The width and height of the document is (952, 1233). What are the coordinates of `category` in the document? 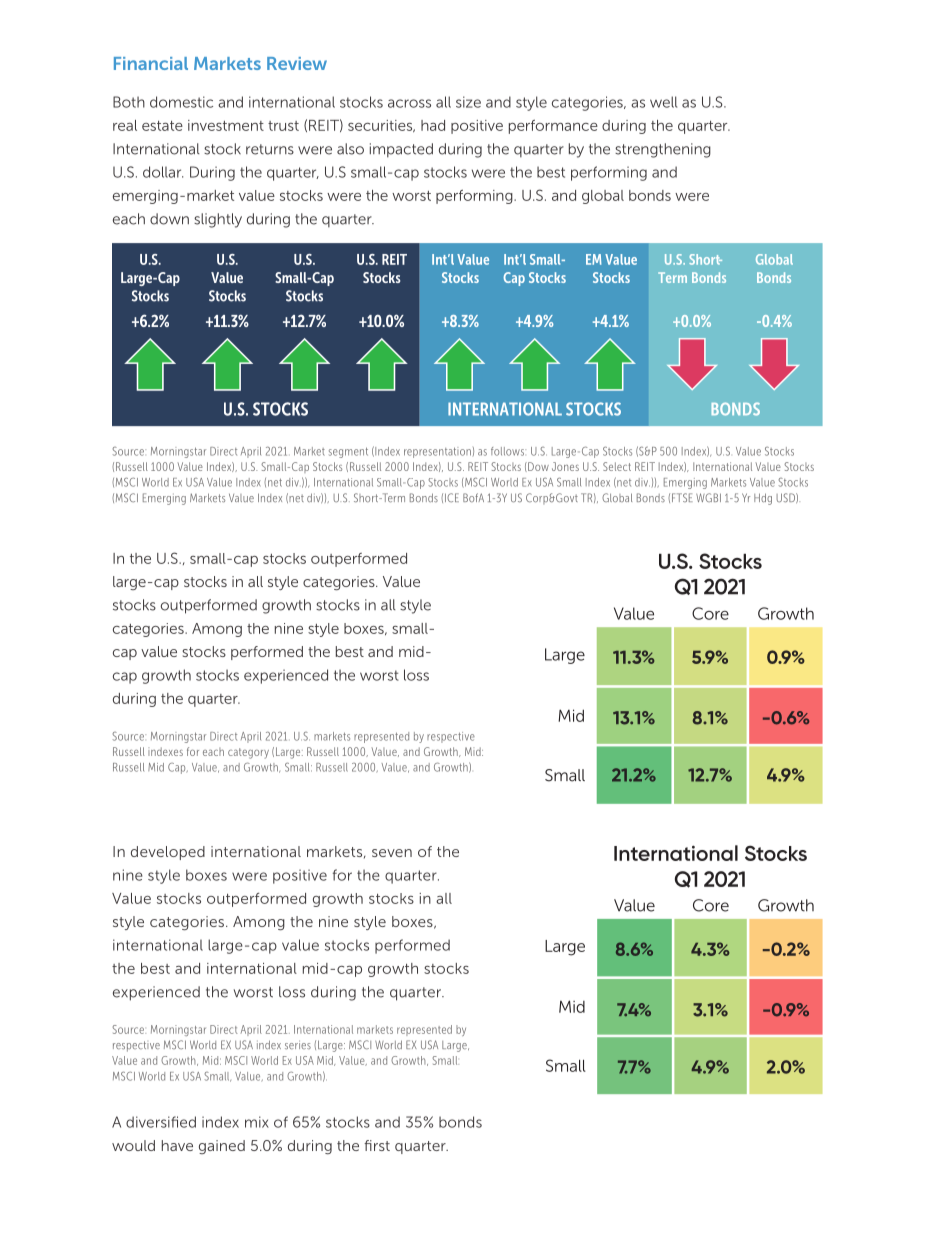 It's located at (248, 753).
